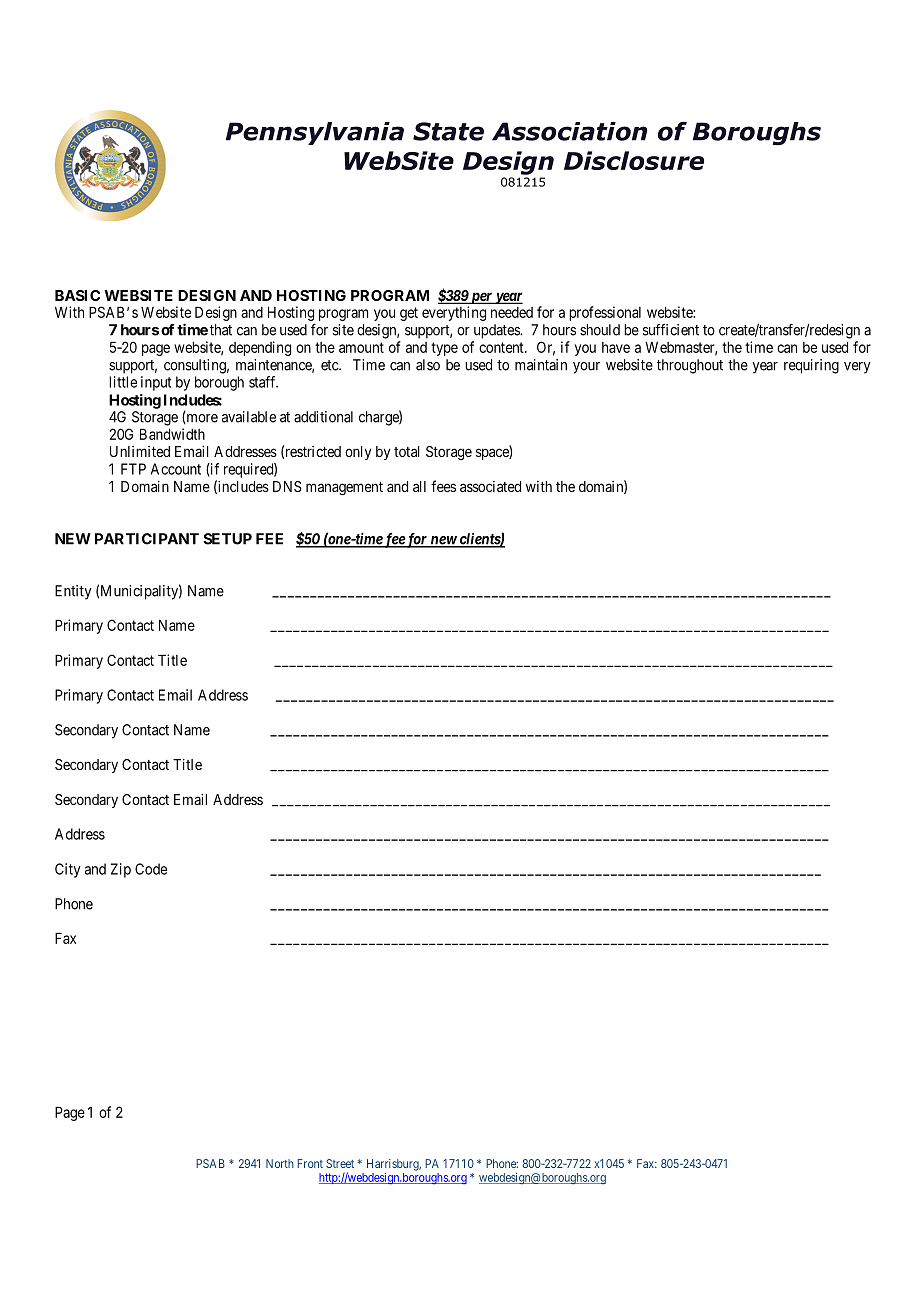 The width and height of the screenshot is (924, 1308). Describe the element at coordinates (448, 131) in the screenshot. I see `State` at that location.
